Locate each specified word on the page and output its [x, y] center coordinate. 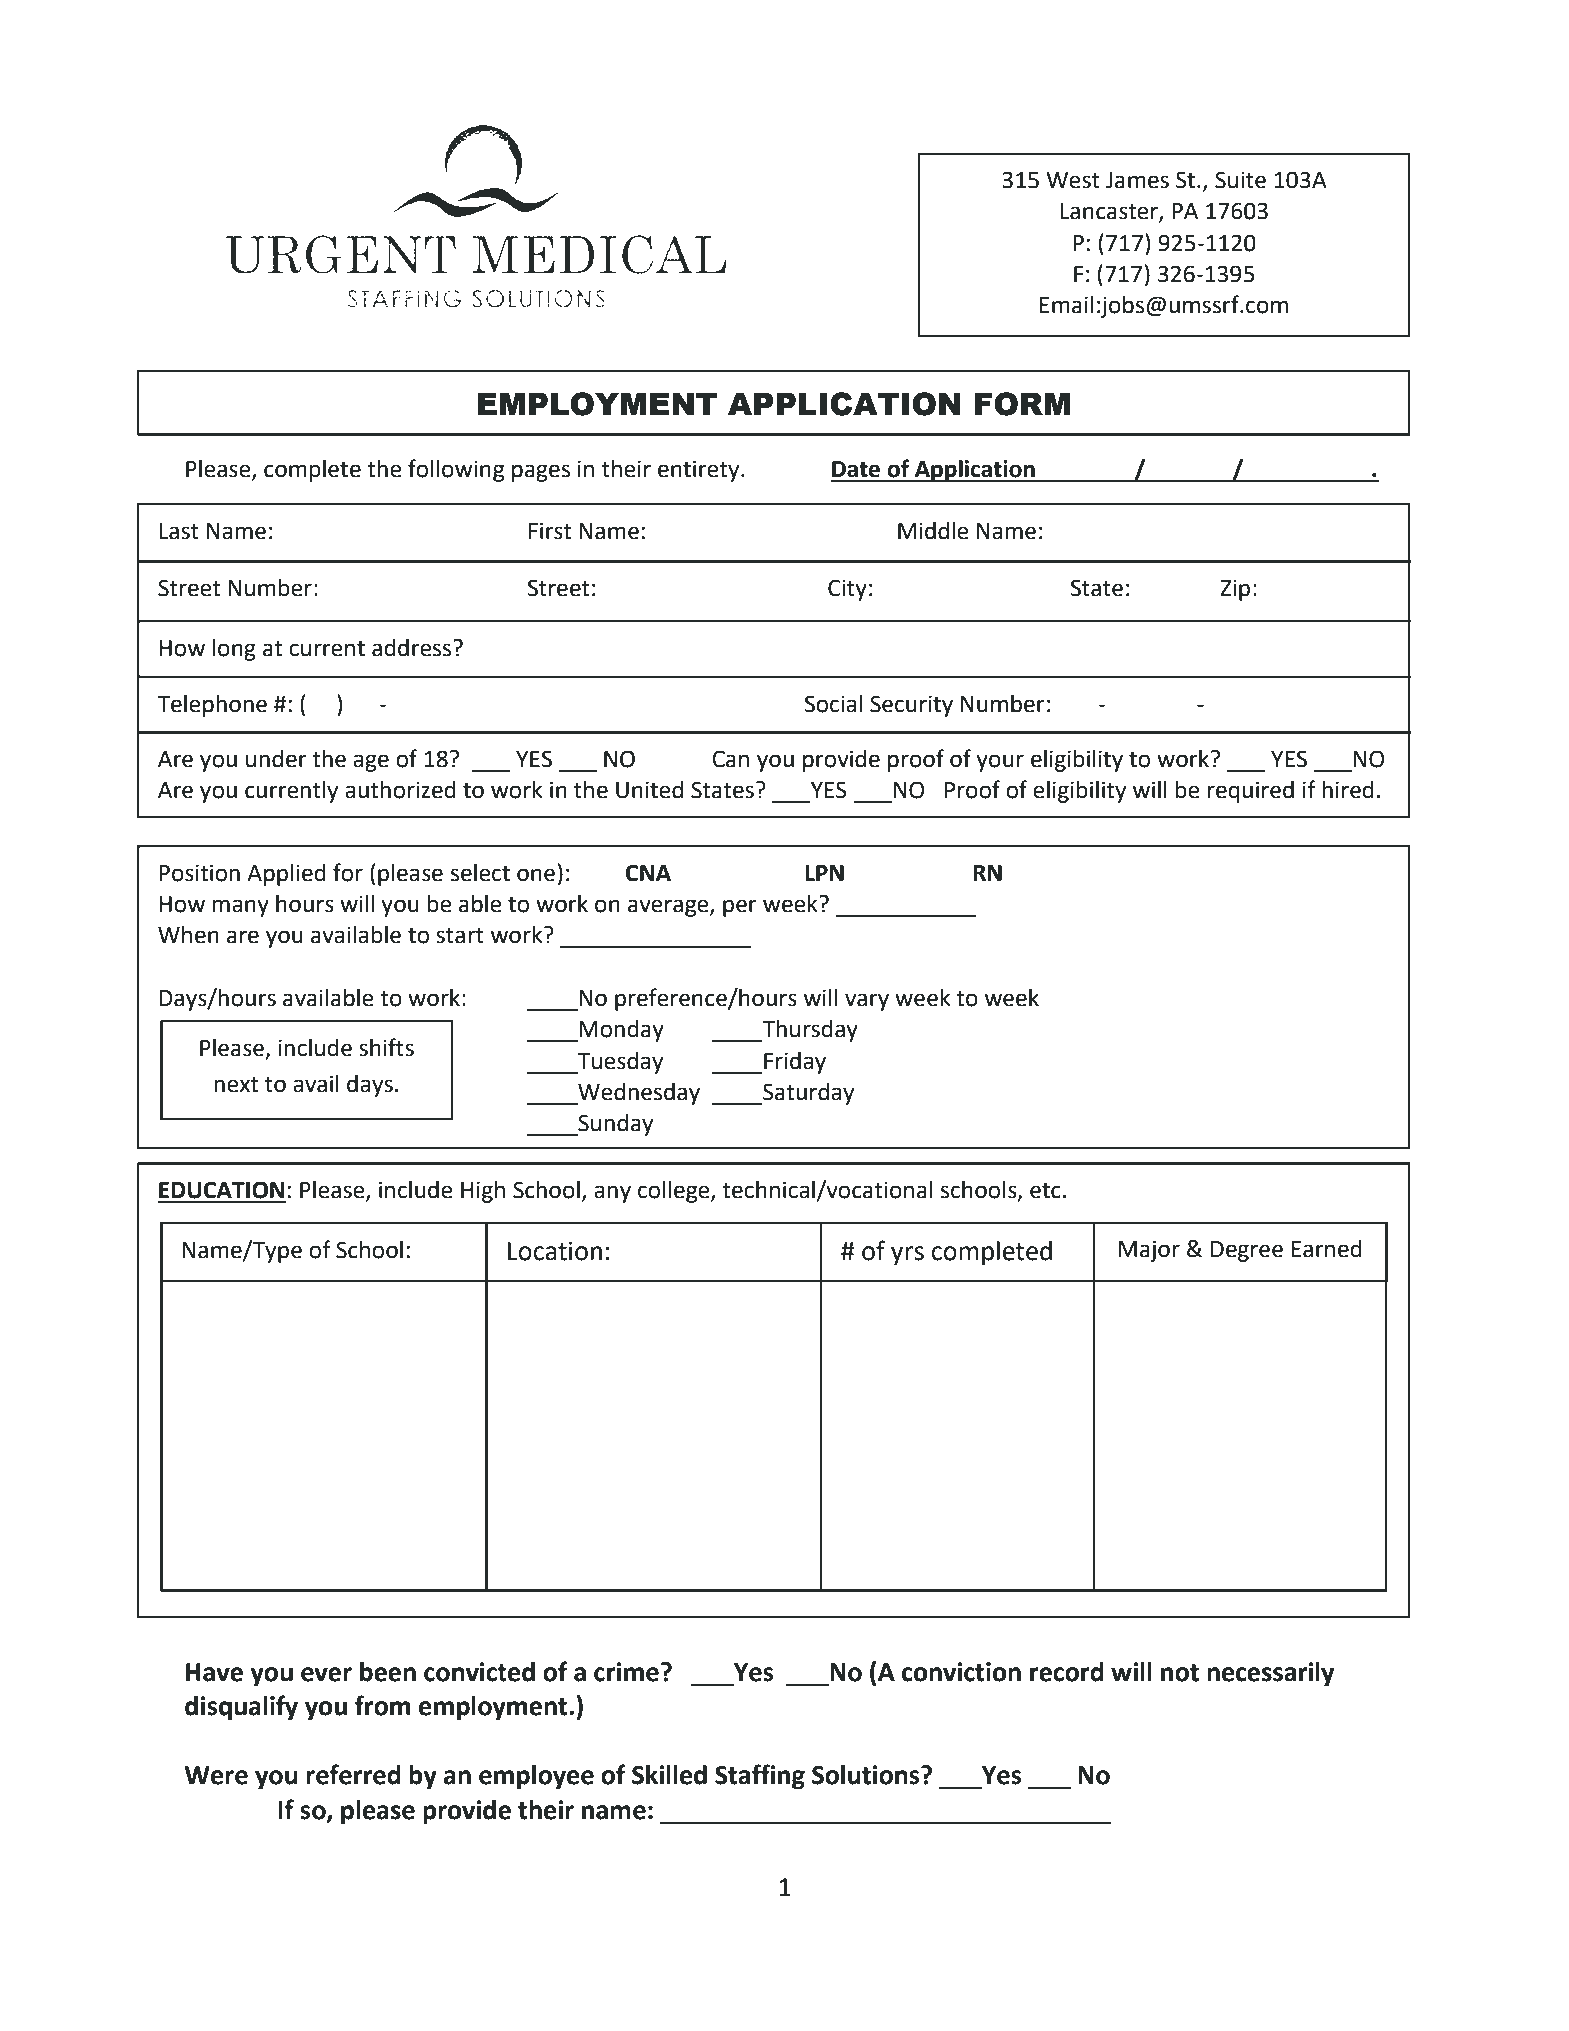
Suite [1240, 180]
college [675, 1192]
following [456, 470]
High [483, 1192]
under [276, 759]
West [1073, 180]
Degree [1247, 1251]
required [1250, 792]
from [382, 1705]
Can [730, 759]
